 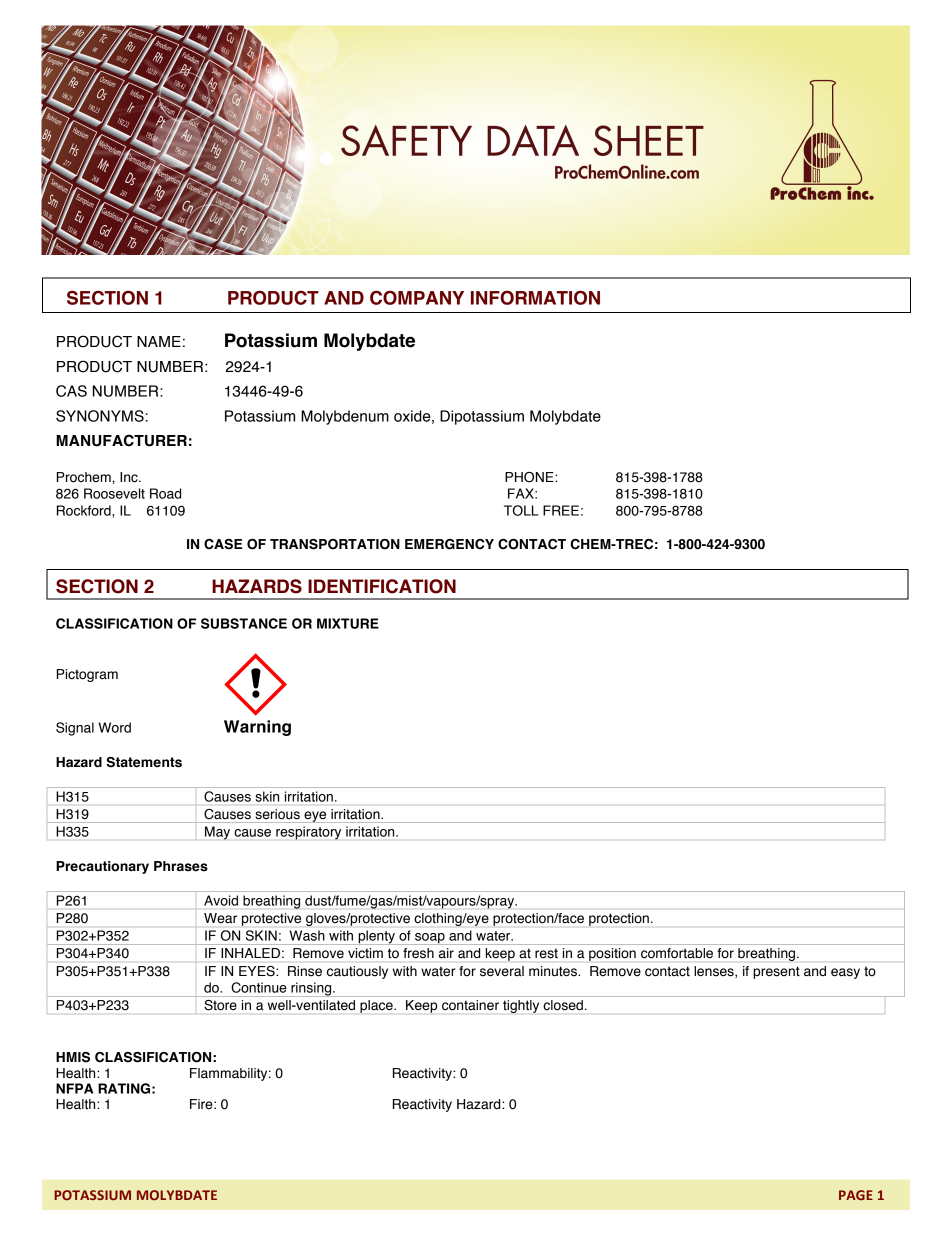 I want to click on respiratory, so click(x=308, y=833).
